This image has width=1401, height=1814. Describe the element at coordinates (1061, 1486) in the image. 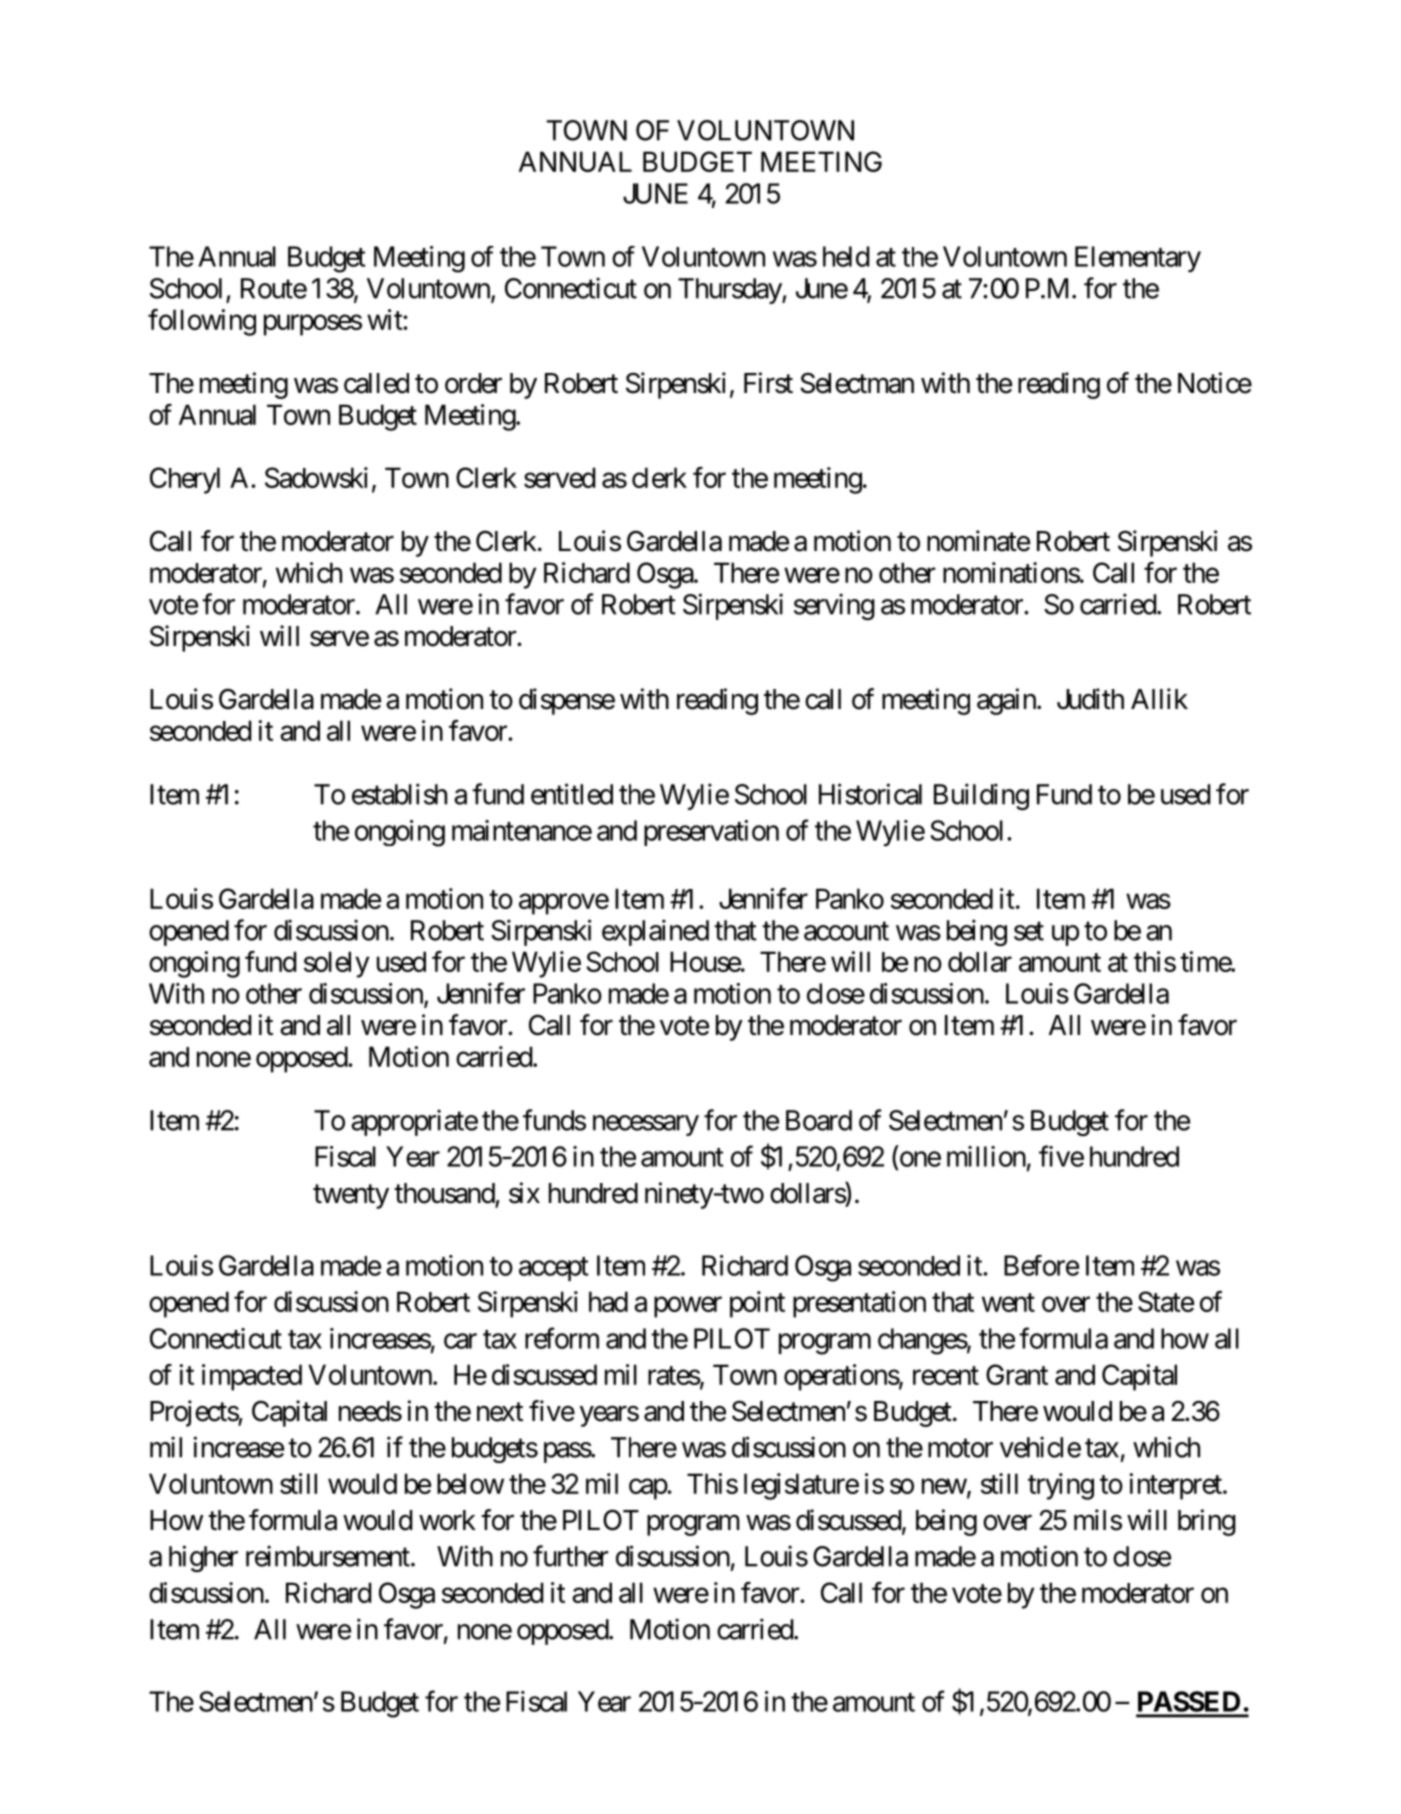

I see `trying` at that location.
